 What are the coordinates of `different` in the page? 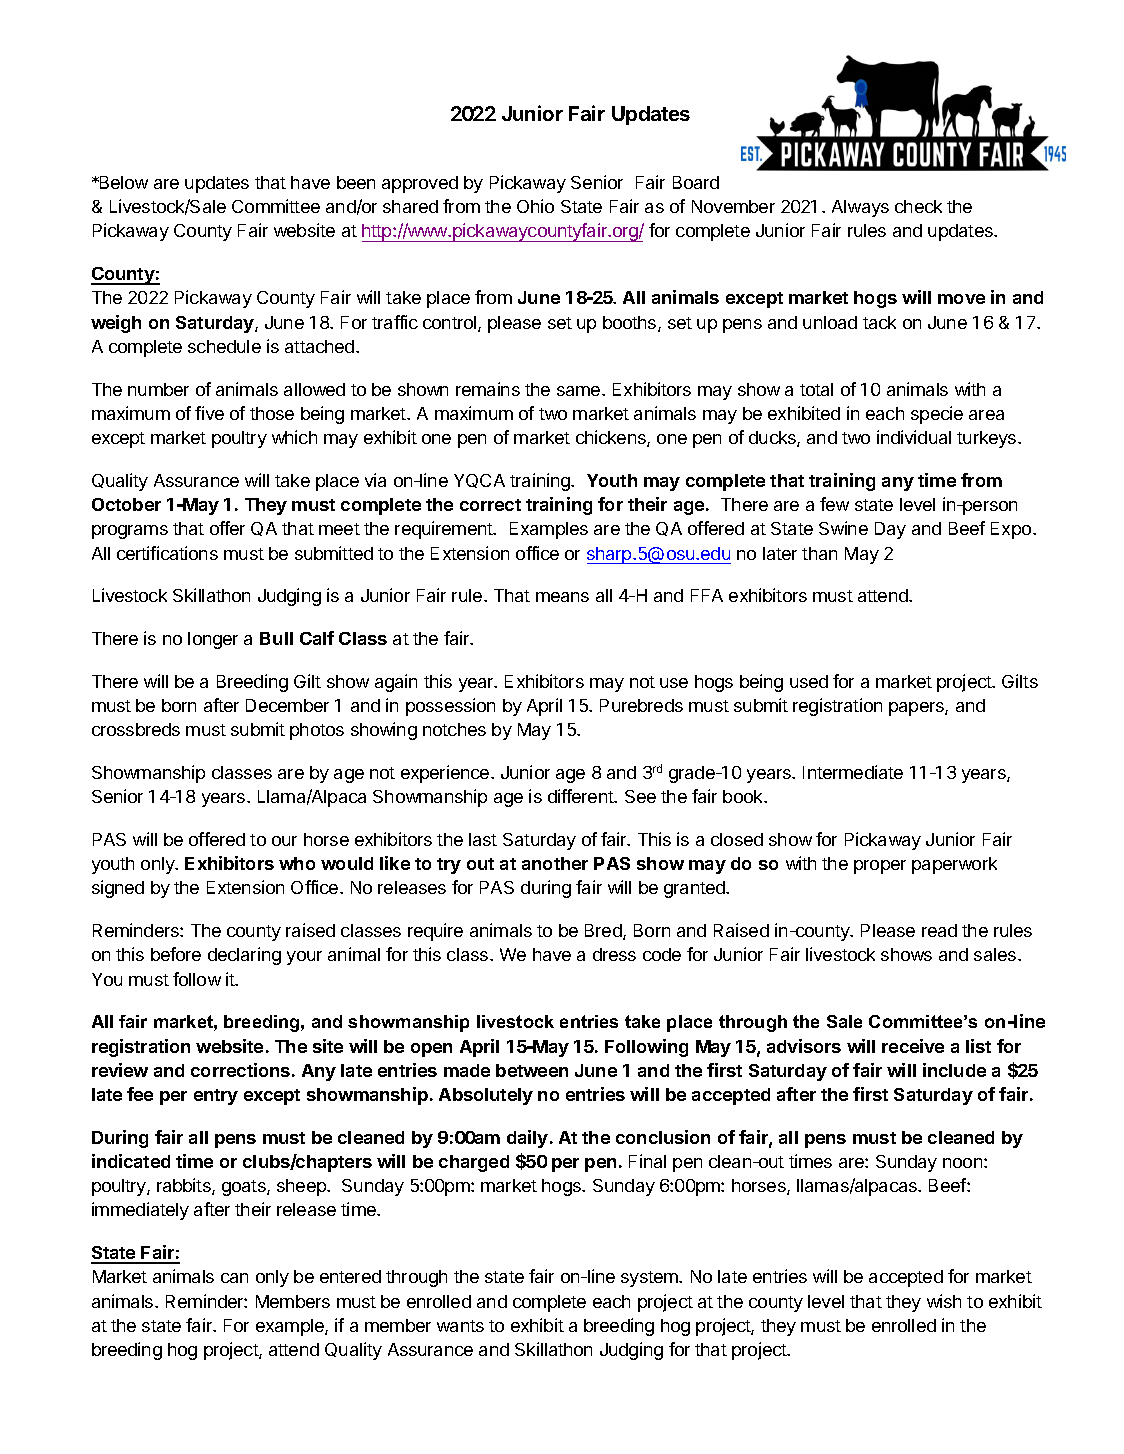 It's located at (582, 796).
